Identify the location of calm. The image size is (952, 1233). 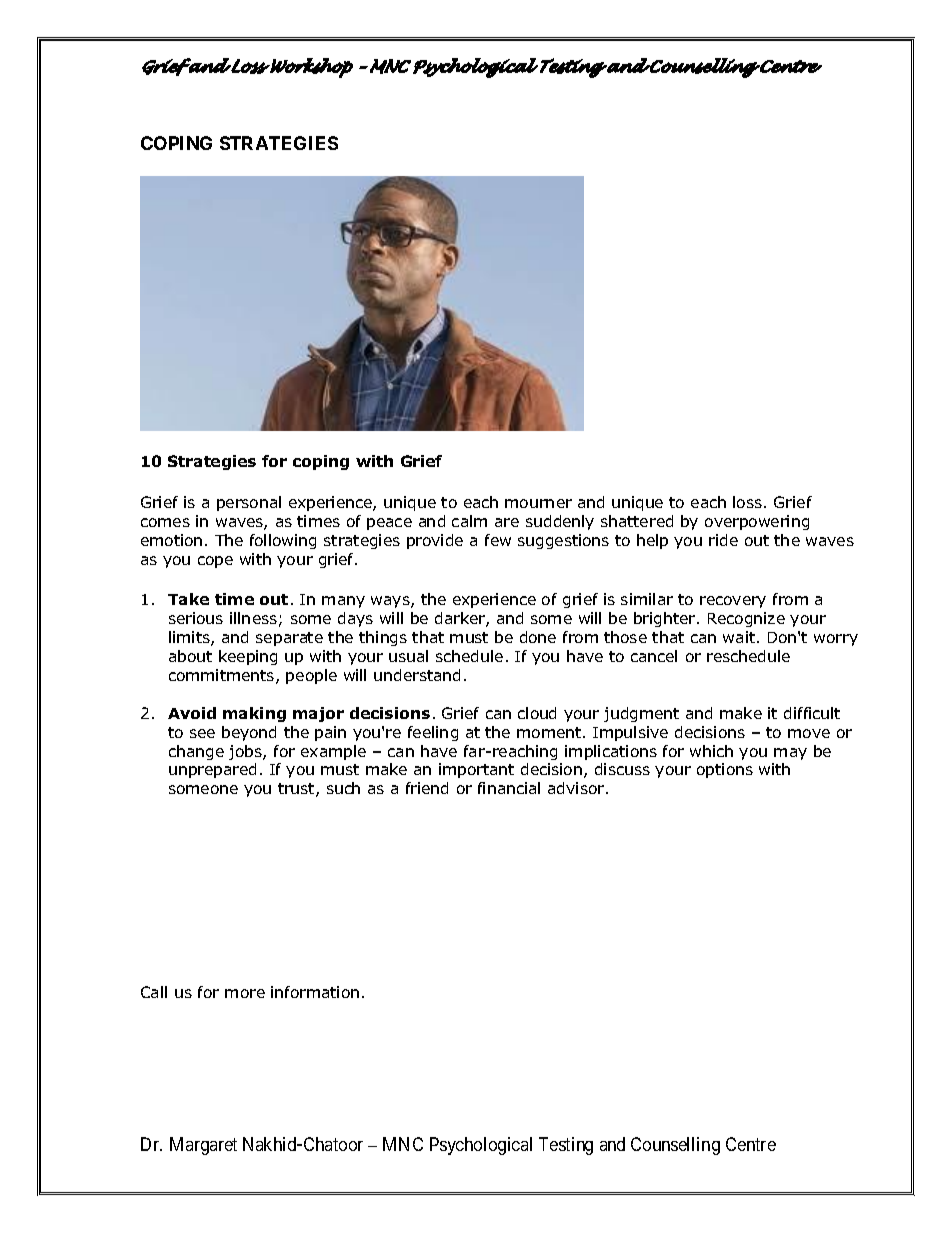
(469, 521).
